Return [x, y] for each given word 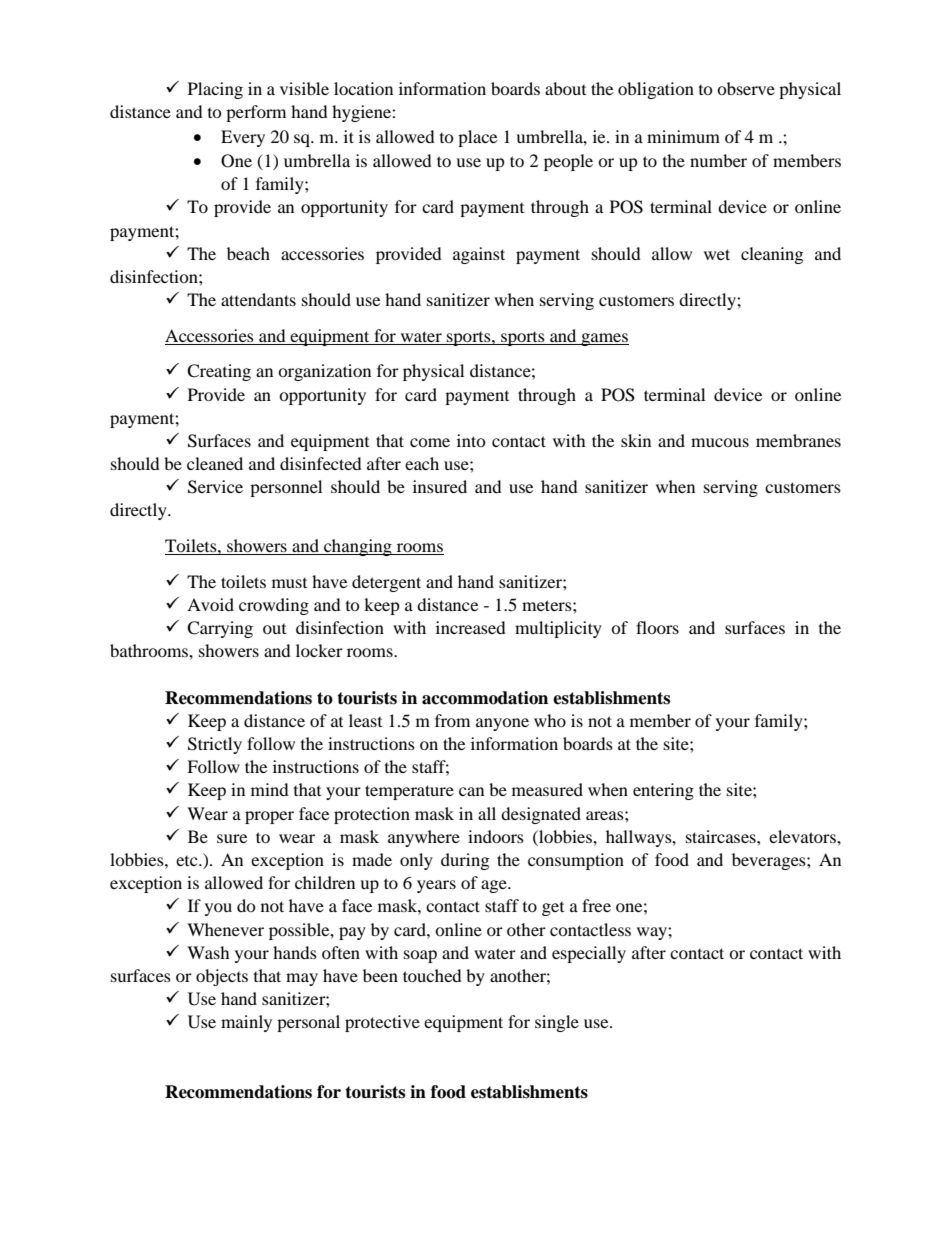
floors [657, 627]
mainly [246, 1023]
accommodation [485, 698]
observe [746, 88]
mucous [720, 442]
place [477, 138]
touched [432, 975]
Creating [219, 372]
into [471, 440]
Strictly [215, 745]
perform [256, 113]
